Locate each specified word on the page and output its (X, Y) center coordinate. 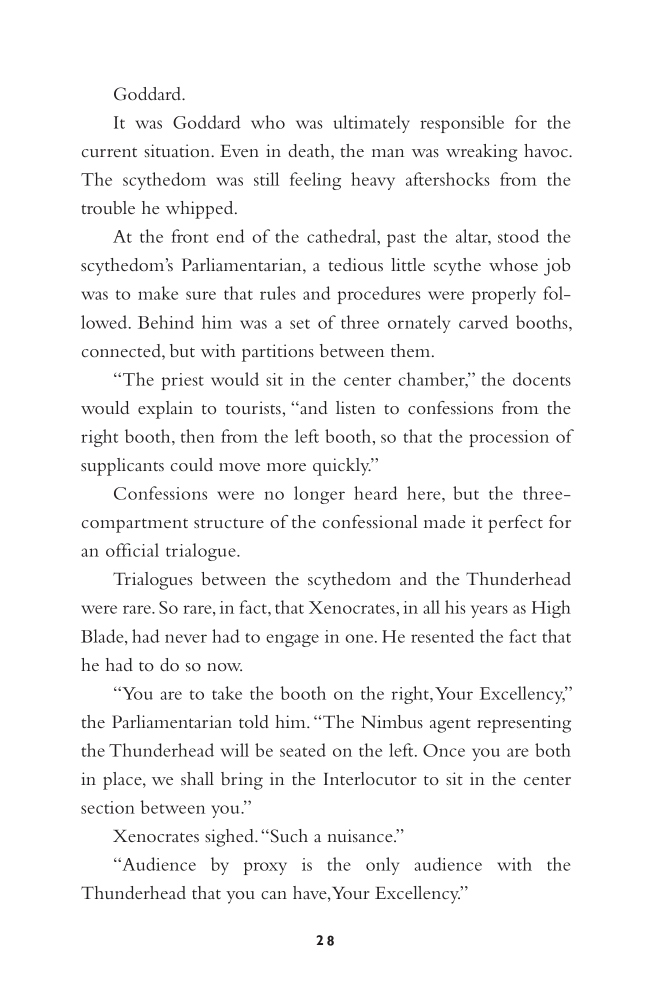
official (132, 550)
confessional (370, 521)
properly (504, 295)
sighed (230, 838)
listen (356, 407)
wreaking (481, 153)
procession (509, 438)
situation (178, 150)
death (310, 152)
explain (165, 410)
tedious (356, 264)
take (227, 693)
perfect (515, 524)
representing (524, 724)
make (158, 293)
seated (303, 750)
